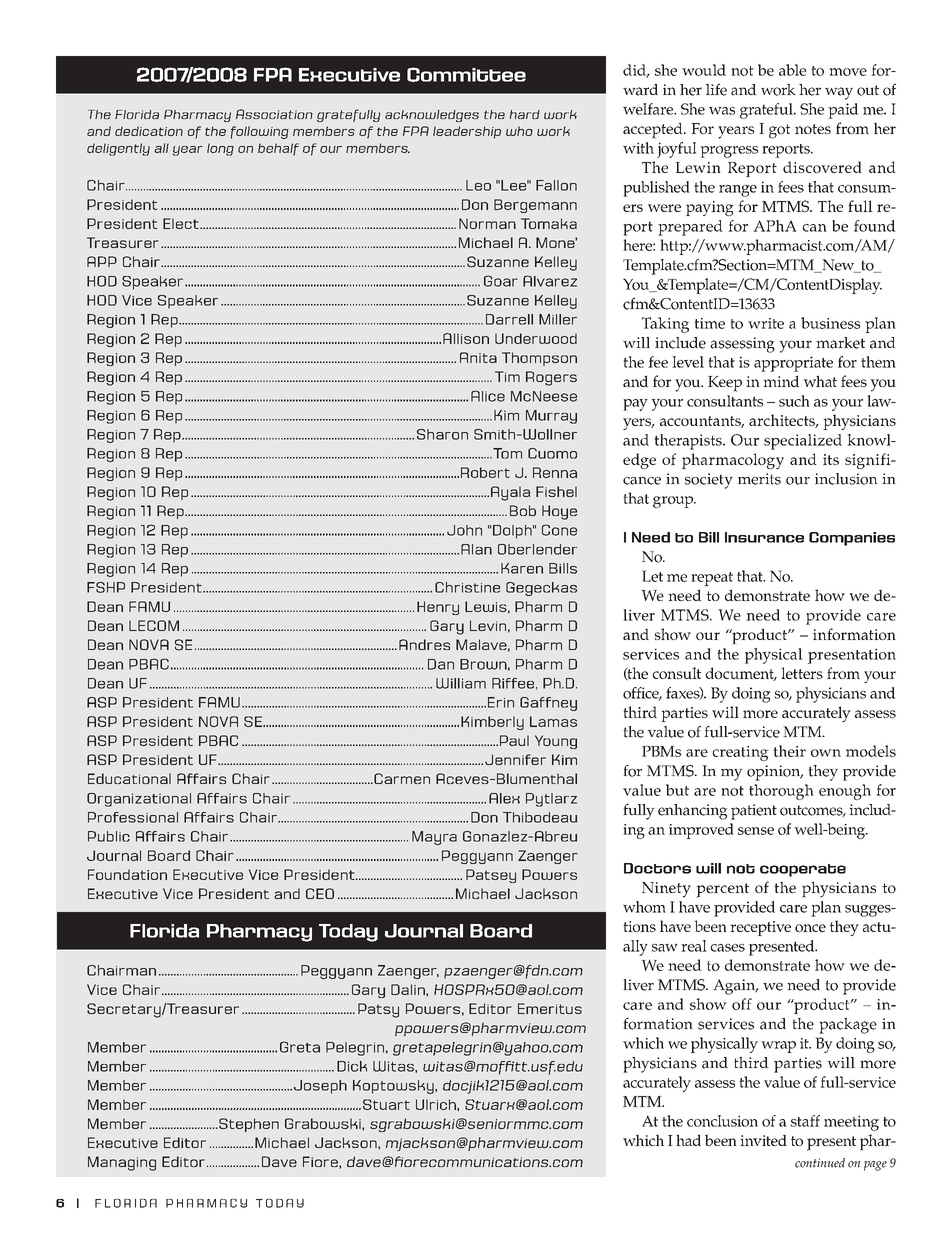 This image has height=1233, width=952. I want to click on hard, so click(525, 114).
